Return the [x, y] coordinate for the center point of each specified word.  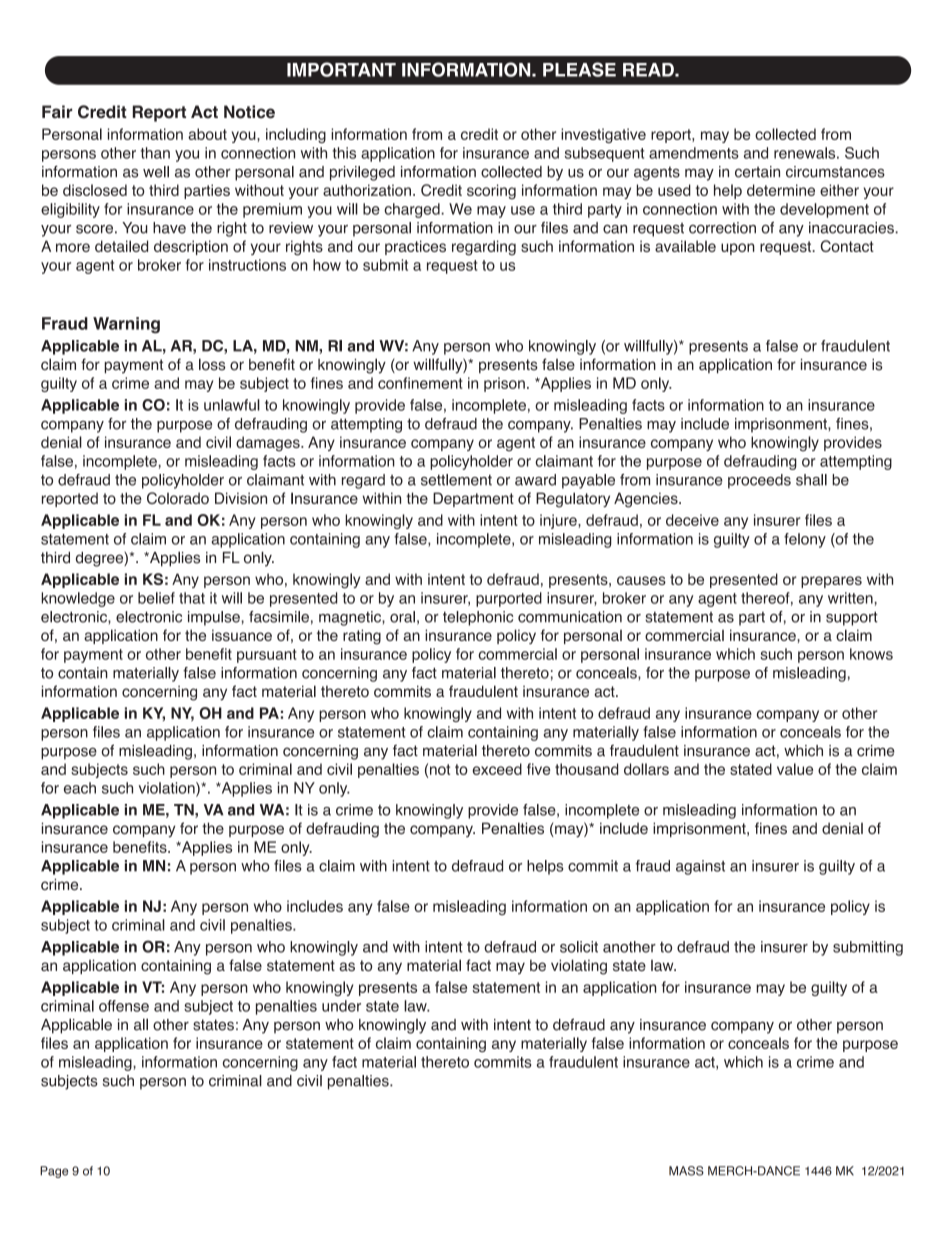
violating [579, 967]
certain [757, 172]
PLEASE [579, 69]
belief [156, 598]
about [207, 134]
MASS [686, 1171]
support [852, 618]
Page [54, 1172]
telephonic [478, 618]
